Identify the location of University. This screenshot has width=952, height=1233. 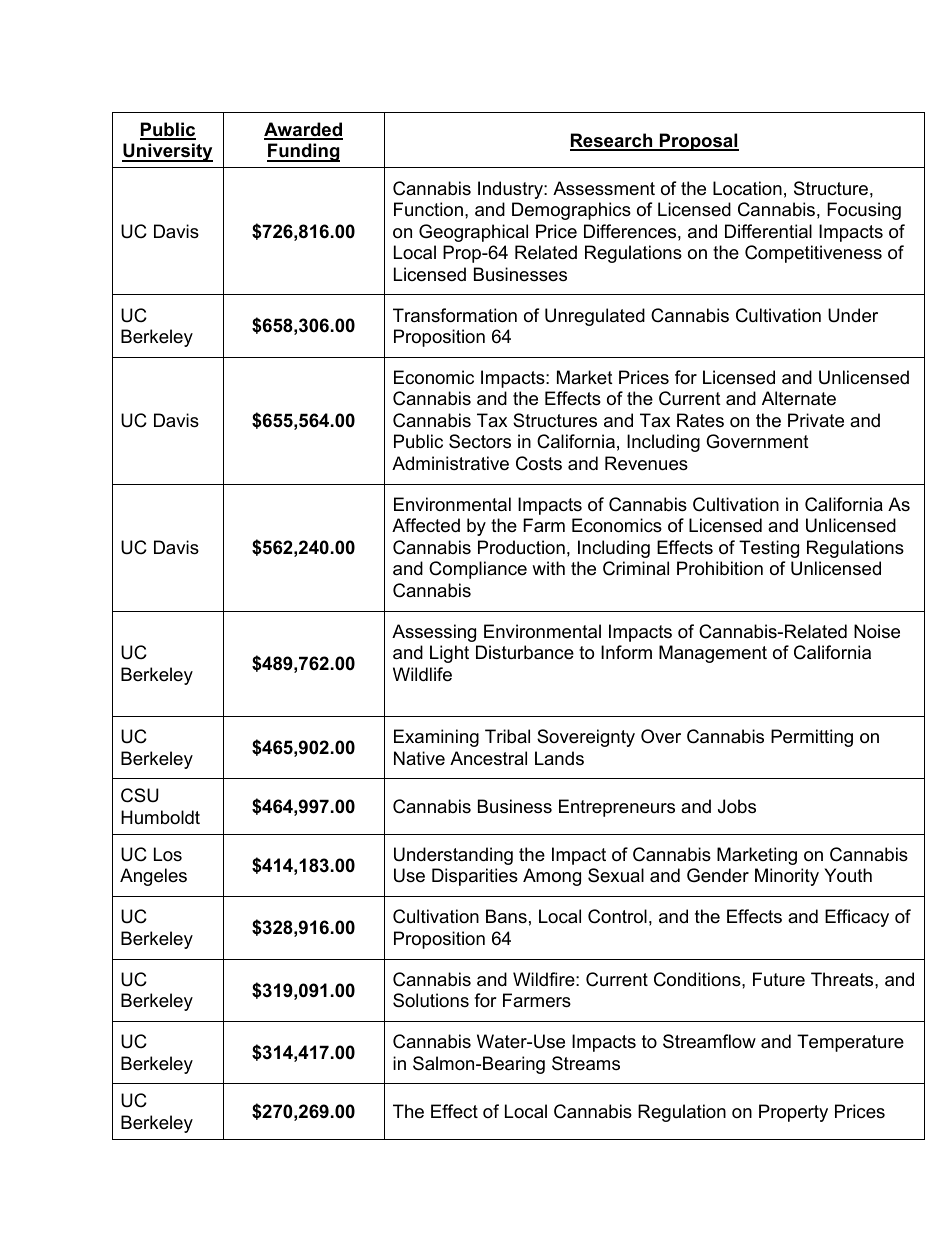
(167, 152).
